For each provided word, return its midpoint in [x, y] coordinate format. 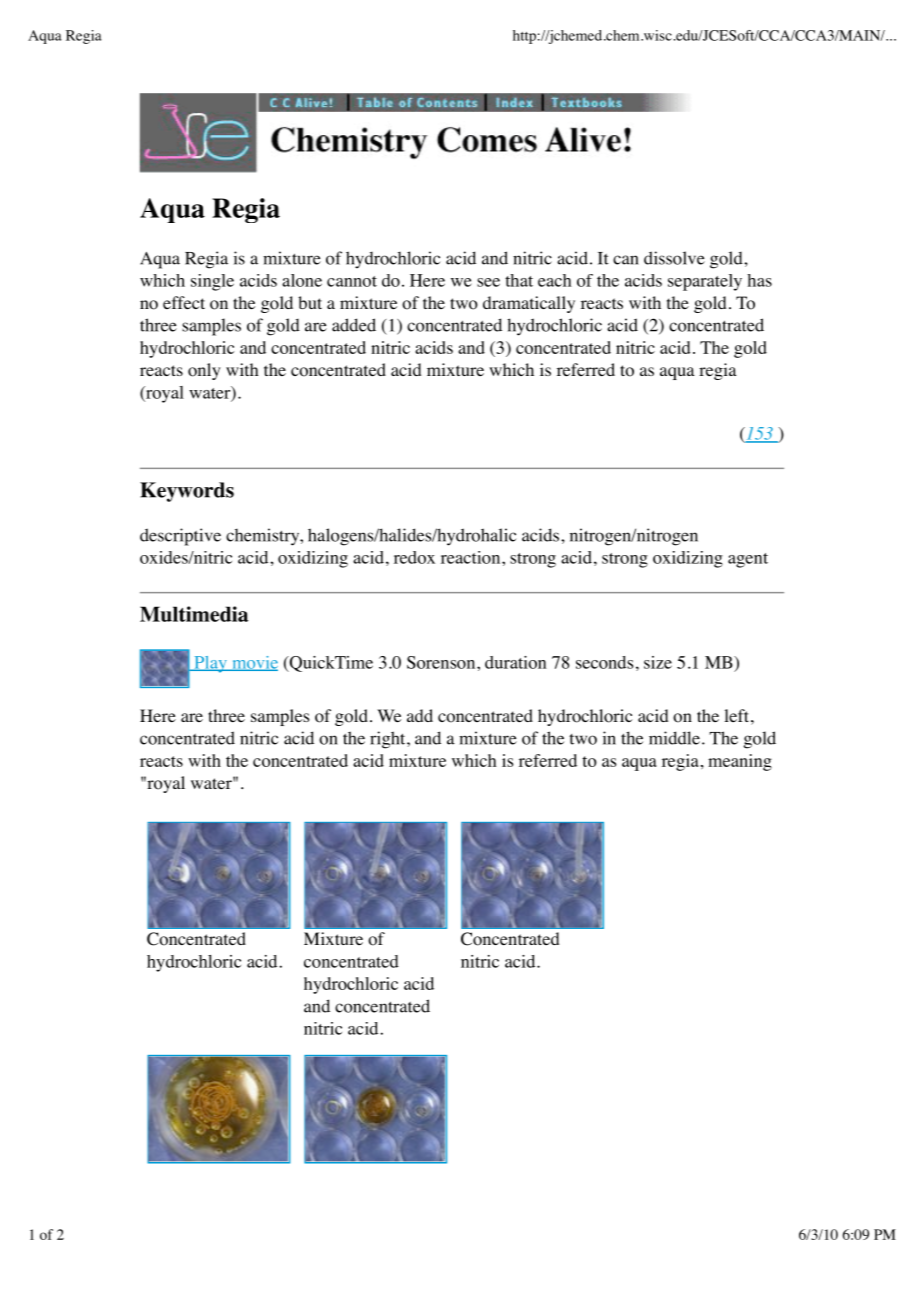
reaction [472, 557]
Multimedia [194, 614]
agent [748, 560]
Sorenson [442, 662]
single [212, 282]
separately [705, 282]
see [488, 282]
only [204, 371]
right [389, 740]
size [658, 662]
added [354, 325]
